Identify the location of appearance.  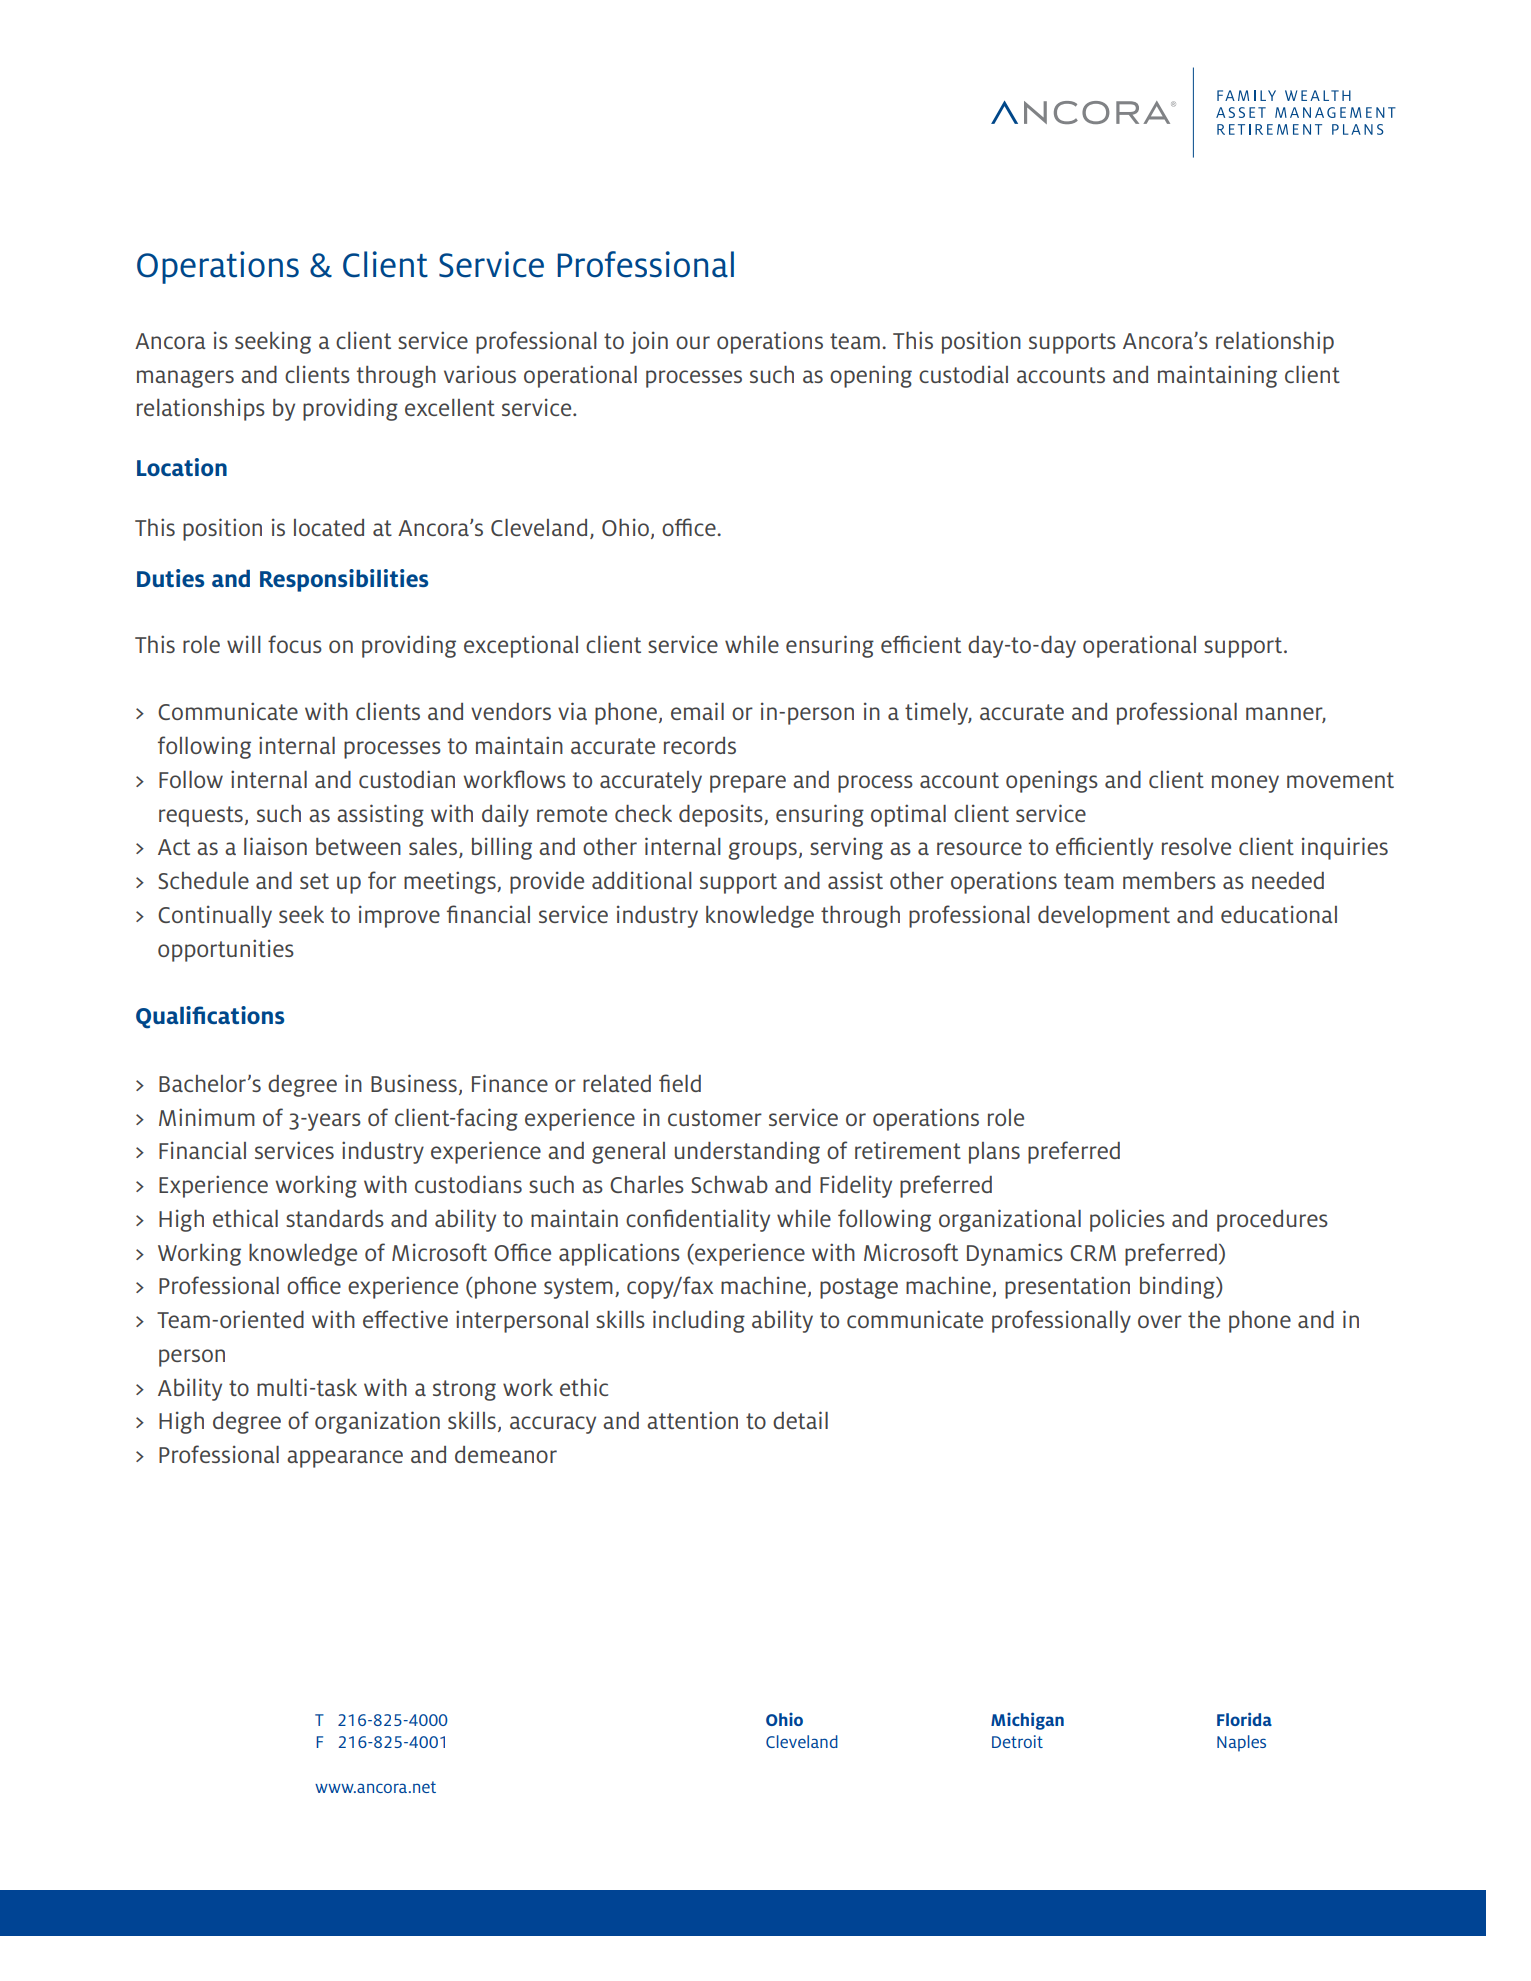
(345, 1459).
